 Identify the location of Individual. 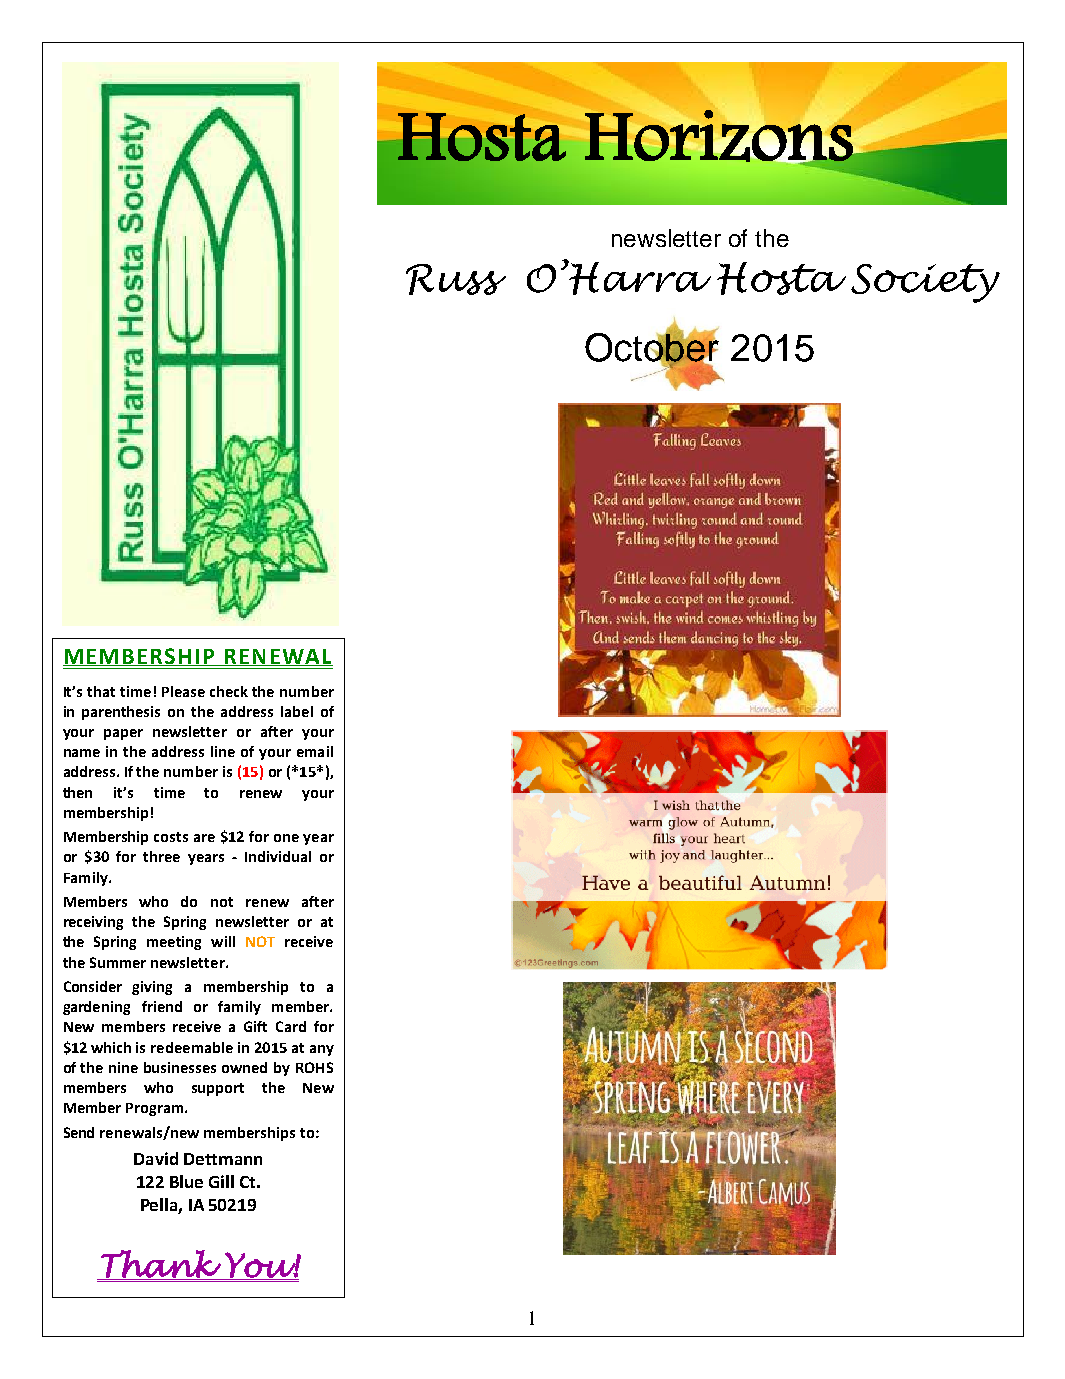
(278, 856).
